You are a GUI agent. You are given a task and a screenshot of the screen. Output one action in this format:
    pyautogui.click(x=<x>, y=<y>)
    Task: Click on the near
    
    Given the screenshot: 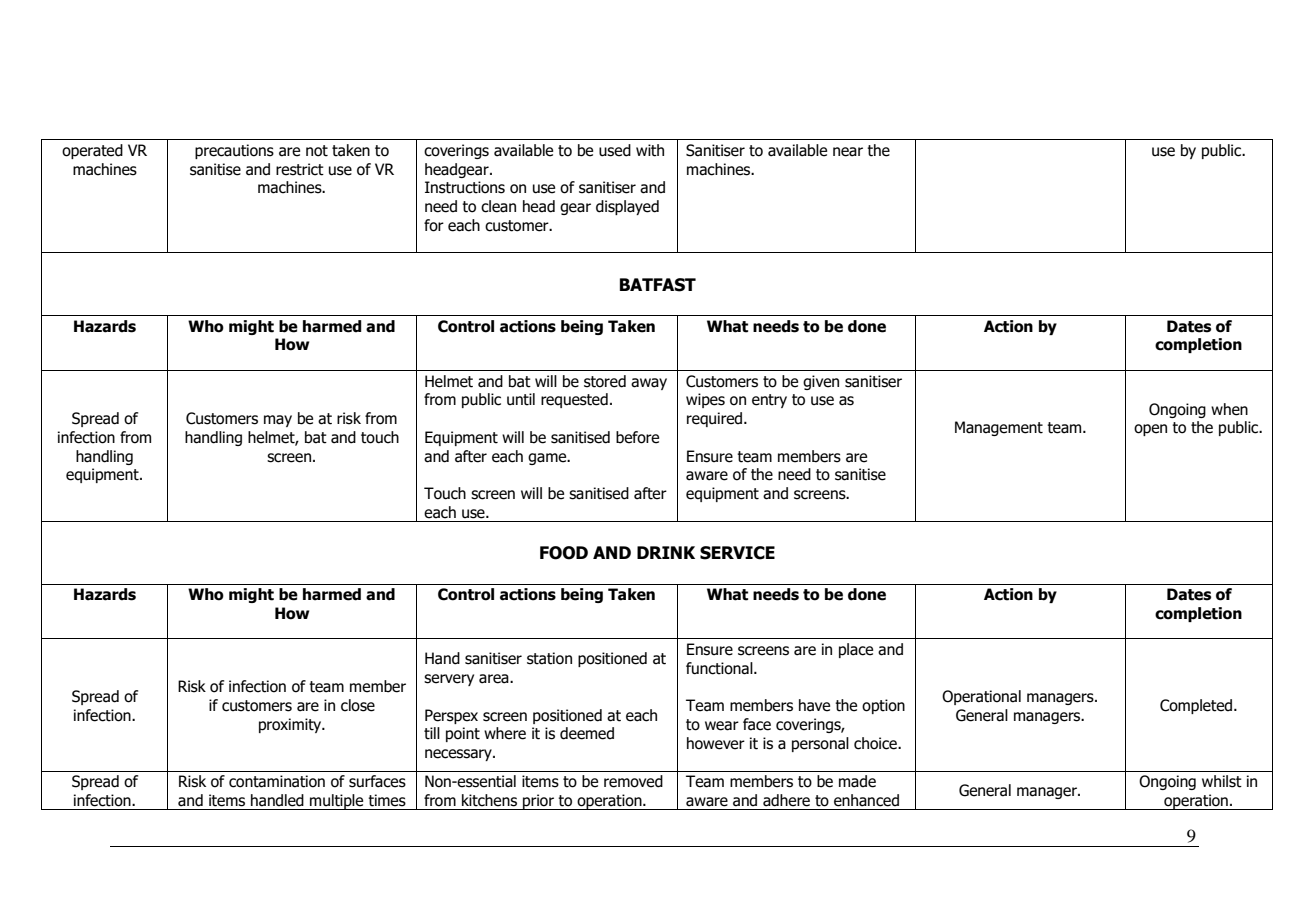 What is the action you would take?
    pyautogui.click(x=848, y=152)
